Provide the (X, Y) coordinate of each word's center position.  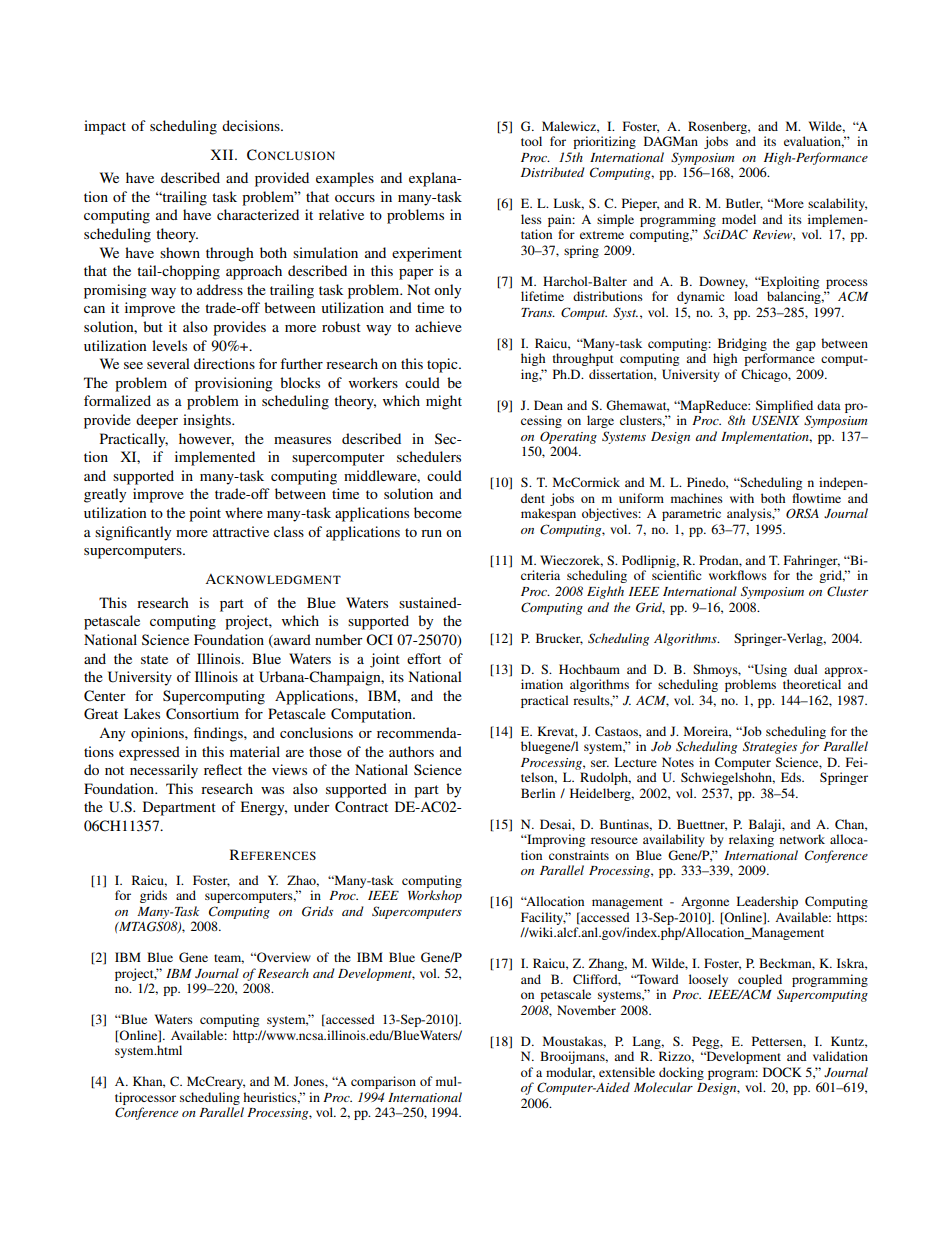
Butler (744, 204)
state (154, 659)
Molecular (663, 1087)
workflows (738, 575)
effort (424, 658)
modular (570, 1073)
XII (223, 154)
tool (531, 141)
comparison (383, 1082)
